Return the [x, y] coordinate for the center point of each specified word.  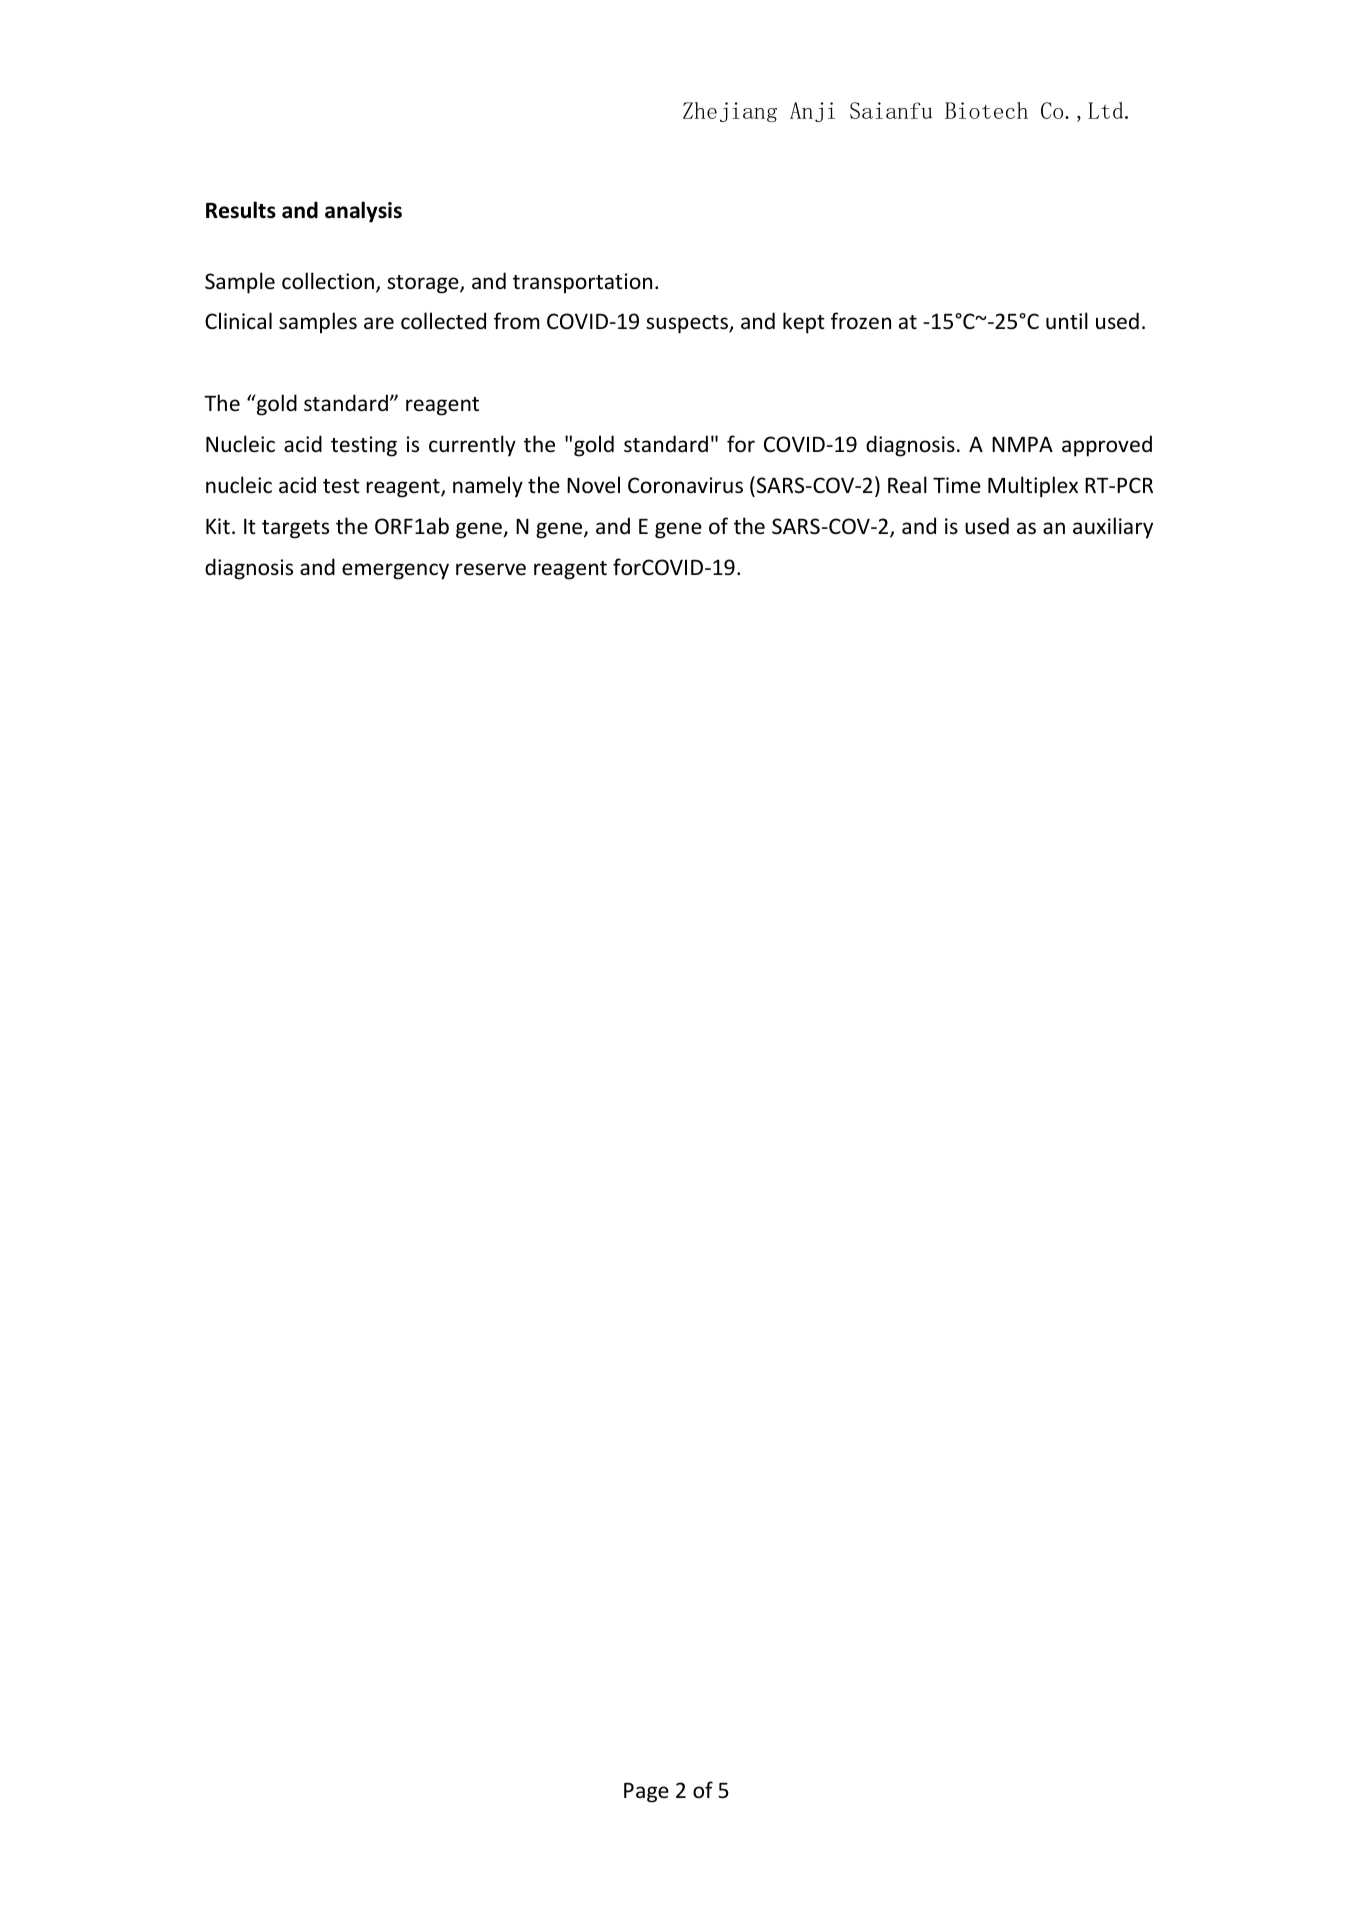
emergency [395, 571]
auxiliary [1113, 528]
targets [295, 529]
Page [646, 1793]
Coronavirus [685, 485]
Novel [593, 485]
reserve [491, 569]
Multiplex [1033, 487]
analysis [363, 212]
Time [957, 485]
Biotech [986, 110]
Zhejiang [730, 112]
